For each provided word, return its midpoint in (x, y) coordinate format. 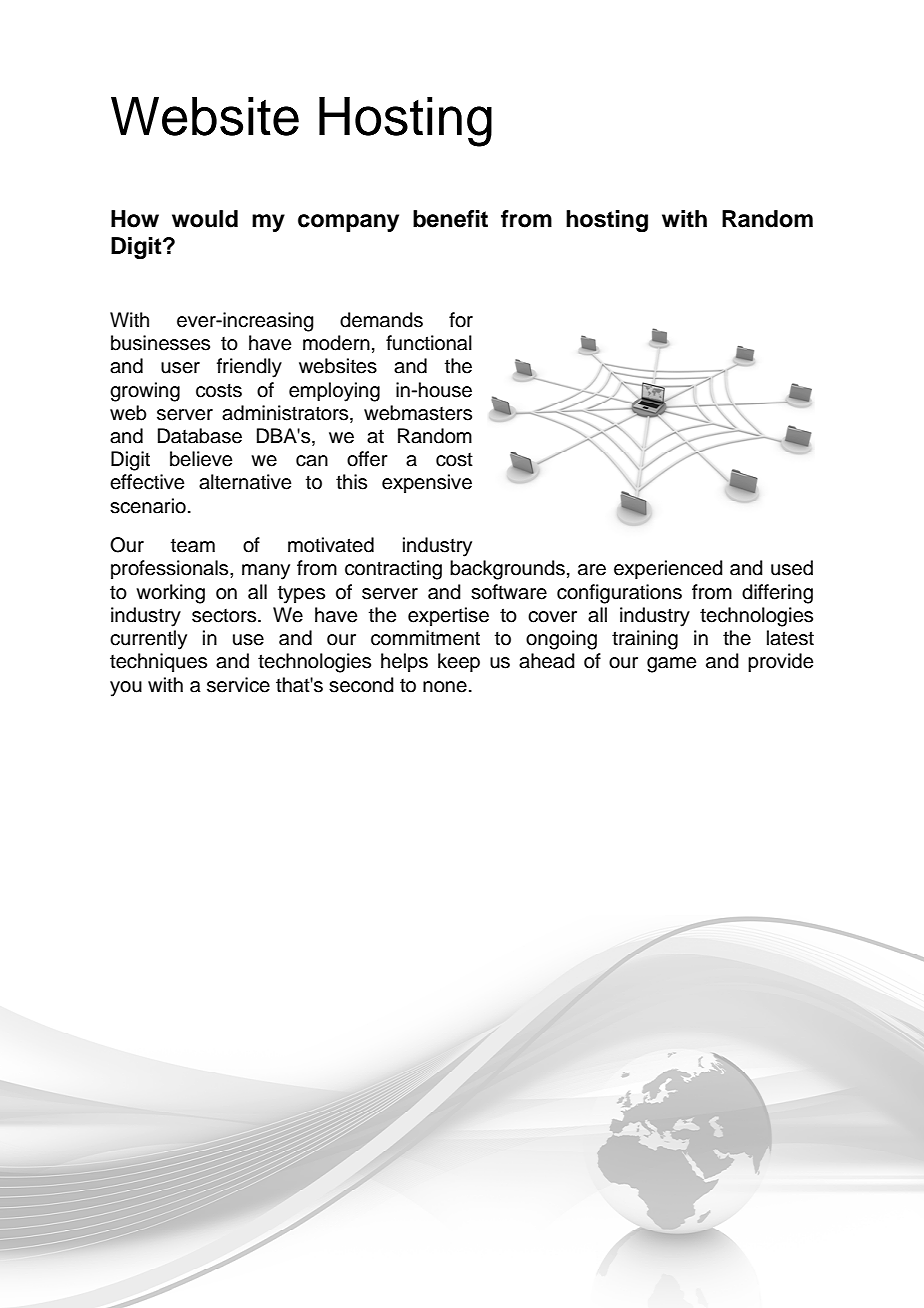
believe (201, 459)
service (238, 685)
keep (459, 663)
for (461, 320)
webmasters (418, 413)
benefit (450, 219)
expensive (427, 483)
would (205, 219)
